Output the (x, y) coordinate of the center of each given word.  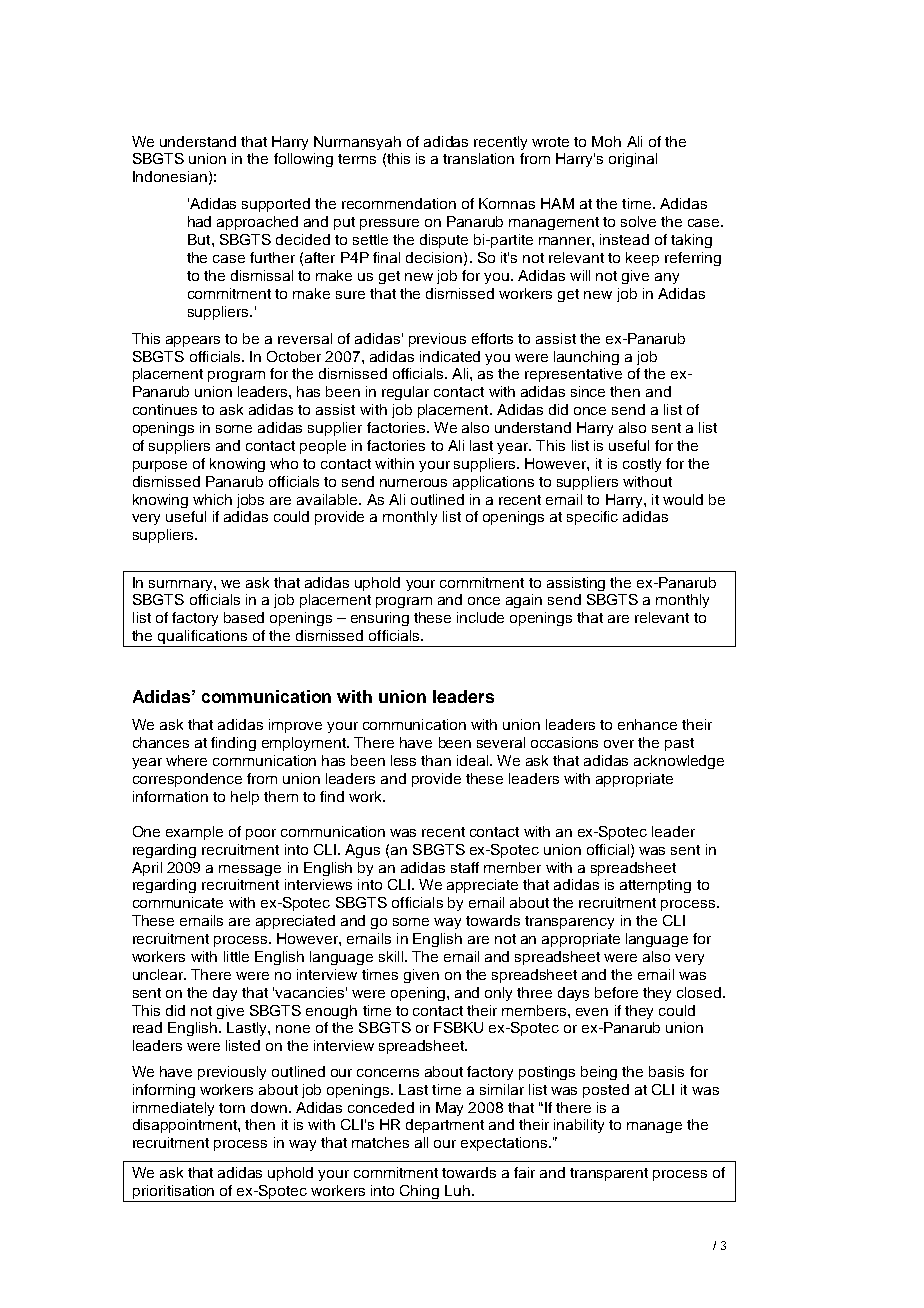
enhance (647, 724)
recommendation (399, 203)
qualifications (203, 638)
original (633, 160)
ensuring (380, 619)
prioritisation (173, 1192)
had (199, 221)
